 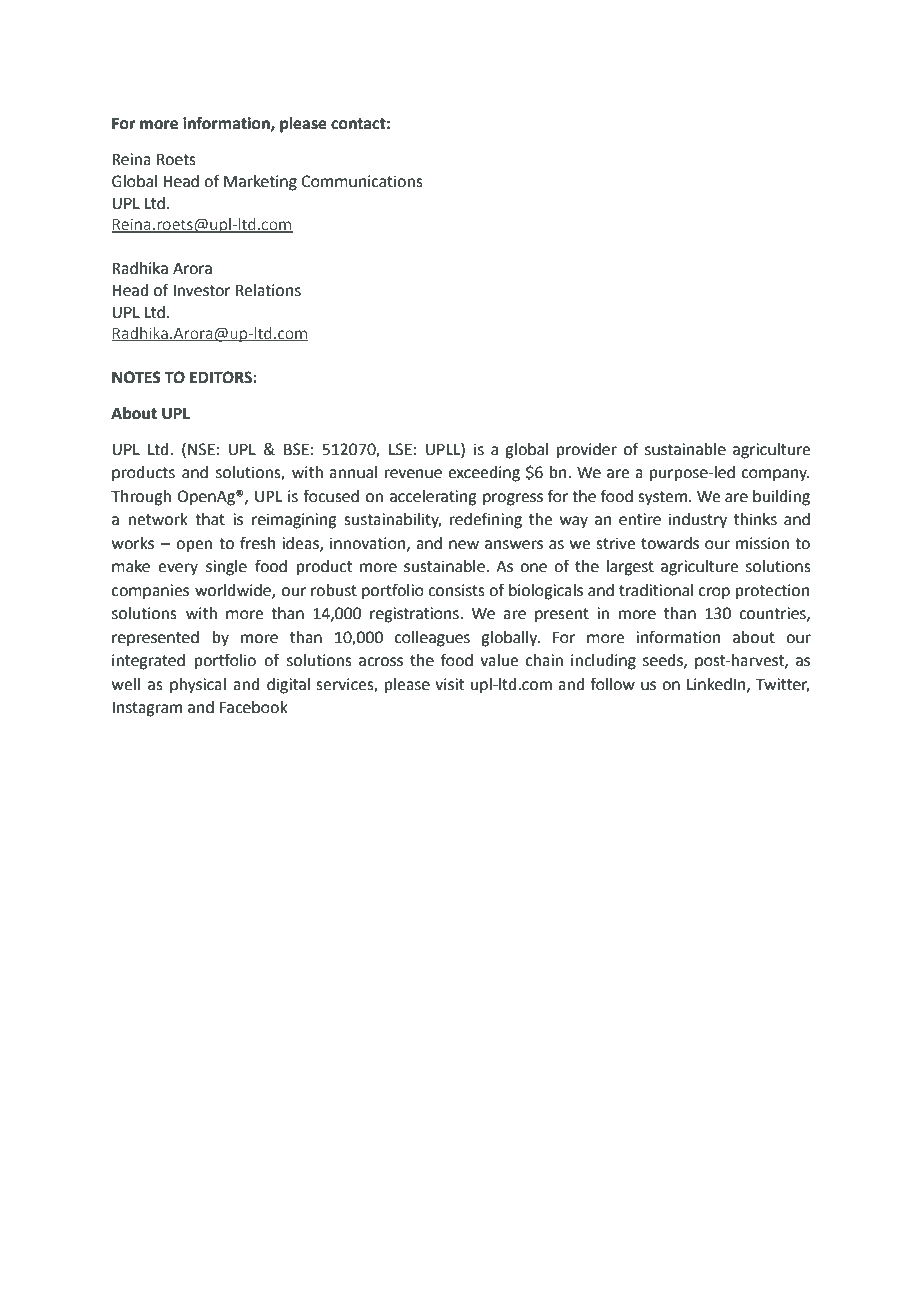 What do you see at coordinates (198, 686) in the page?
I see `physical` at bounding box center [198, 686].
